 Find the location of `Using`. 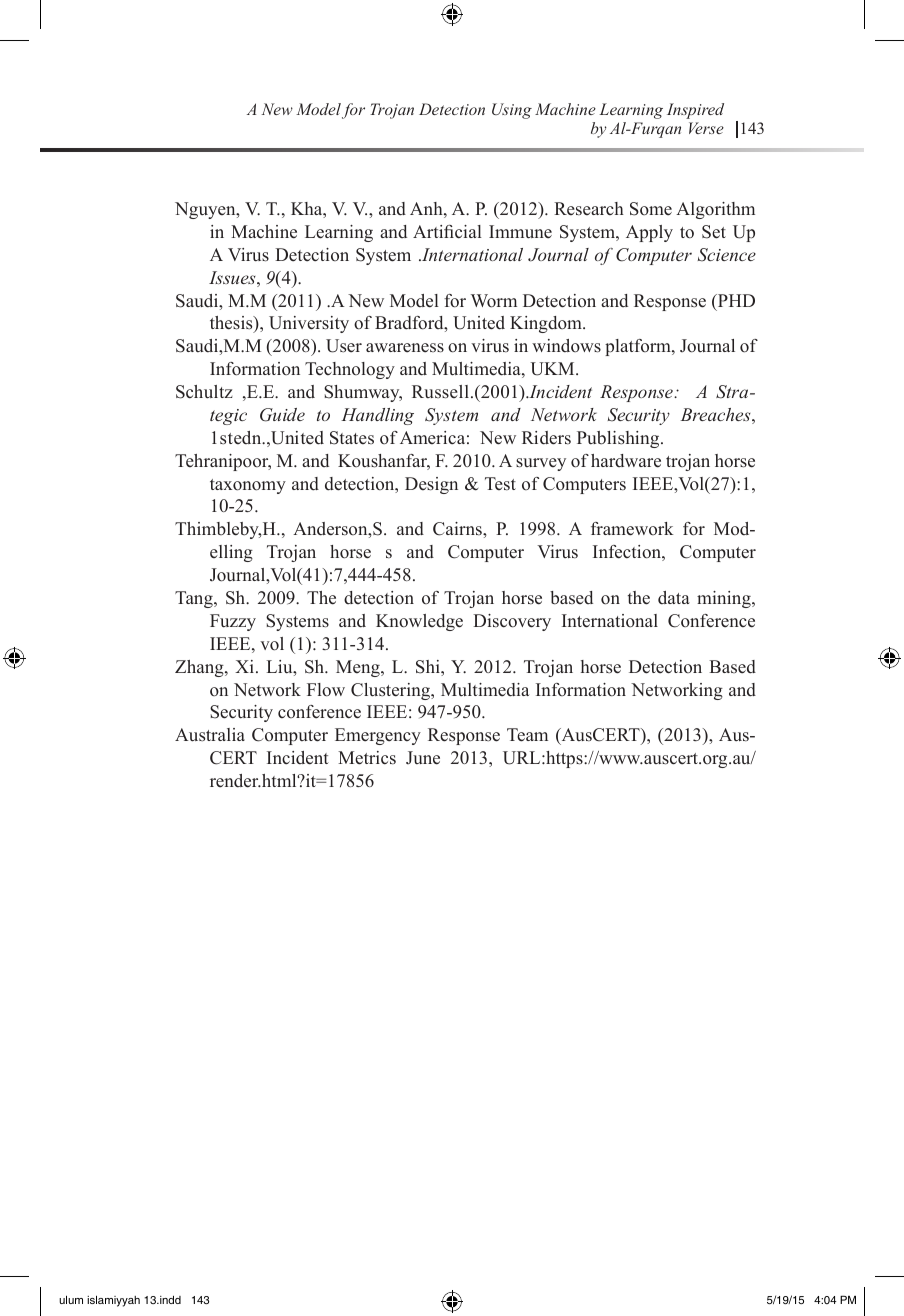

Using is located at coordinates (512, 111).
